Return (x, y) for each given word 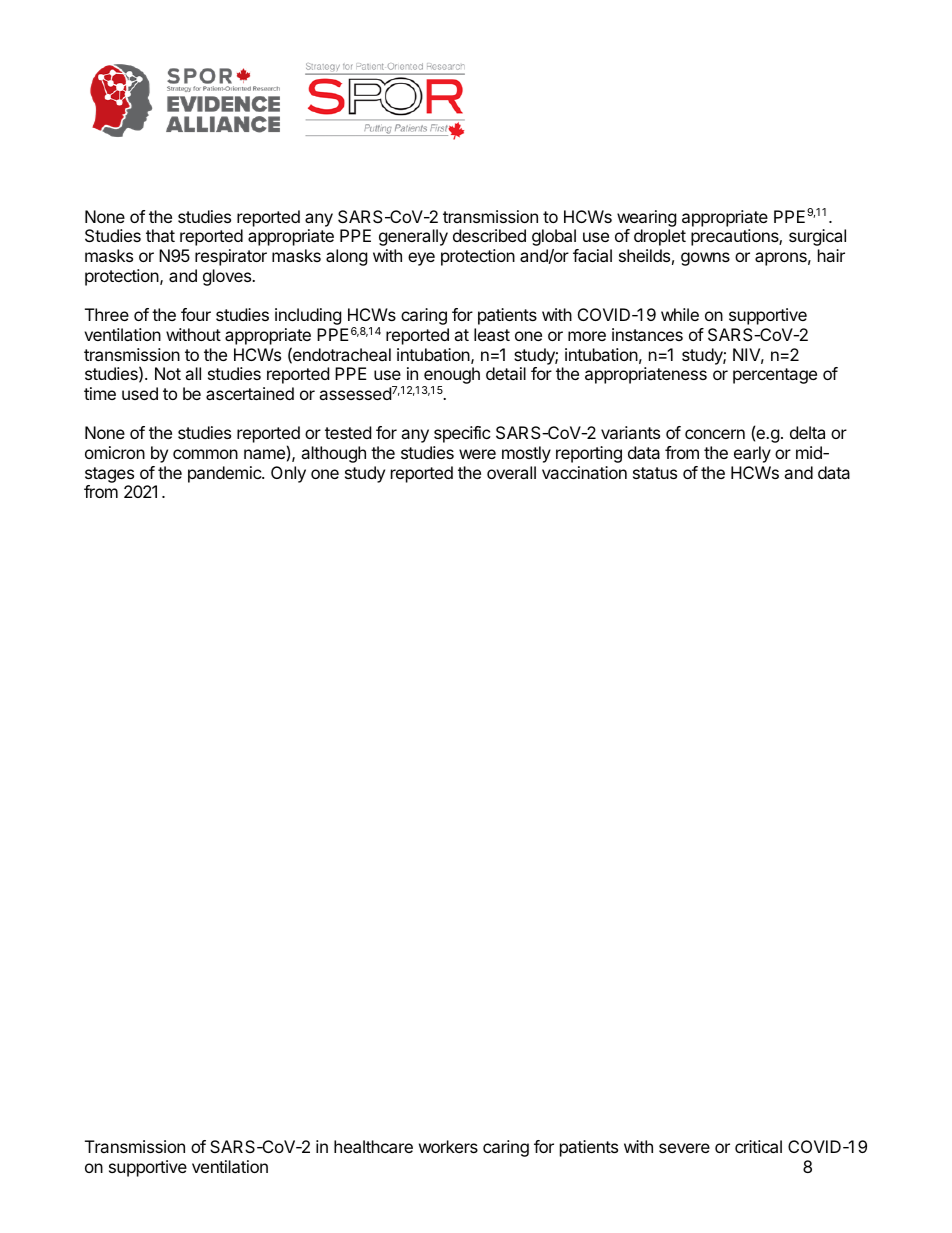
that (160, 235)
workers (448, 1146)
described (489, 235)
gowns (705, 259)
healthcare (373, 1146)
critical (758, 1146)
